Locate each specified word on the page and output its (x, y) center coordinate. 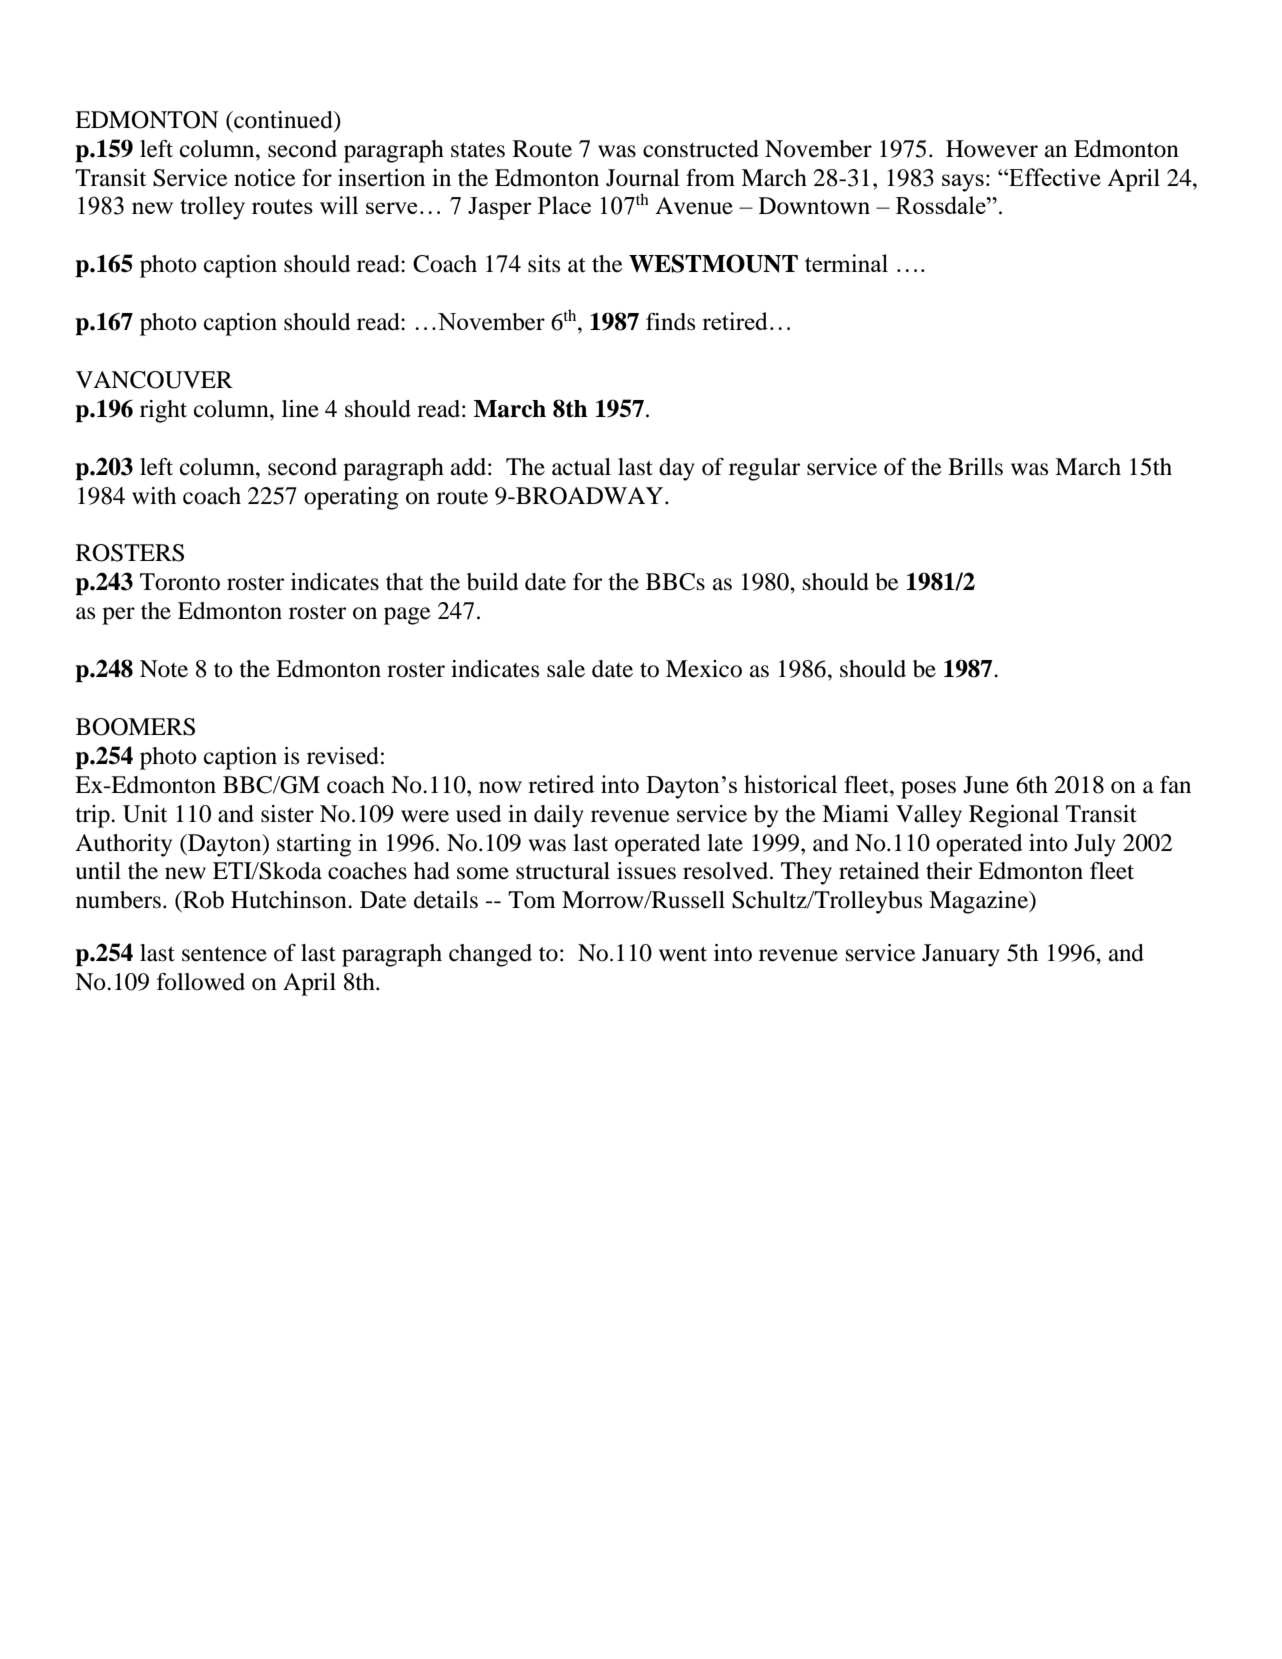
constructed (701, 149)
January (961, 955)
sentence (224, 954)
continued (283, 120)
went (683, 954)
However (992, 149)
